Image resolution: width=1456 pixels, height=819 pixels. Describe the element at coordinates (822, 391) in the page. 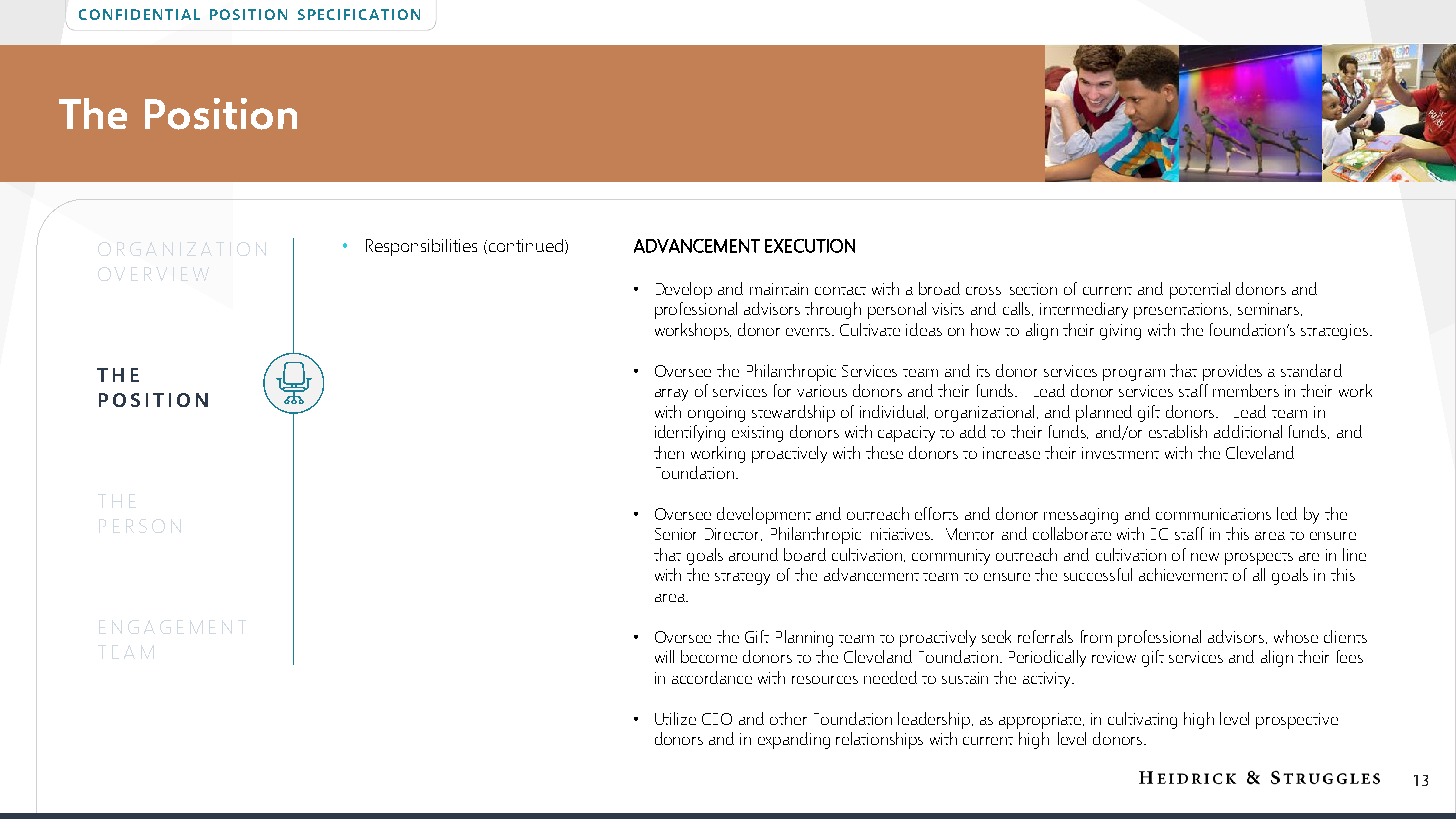

I see `various` at that location.
